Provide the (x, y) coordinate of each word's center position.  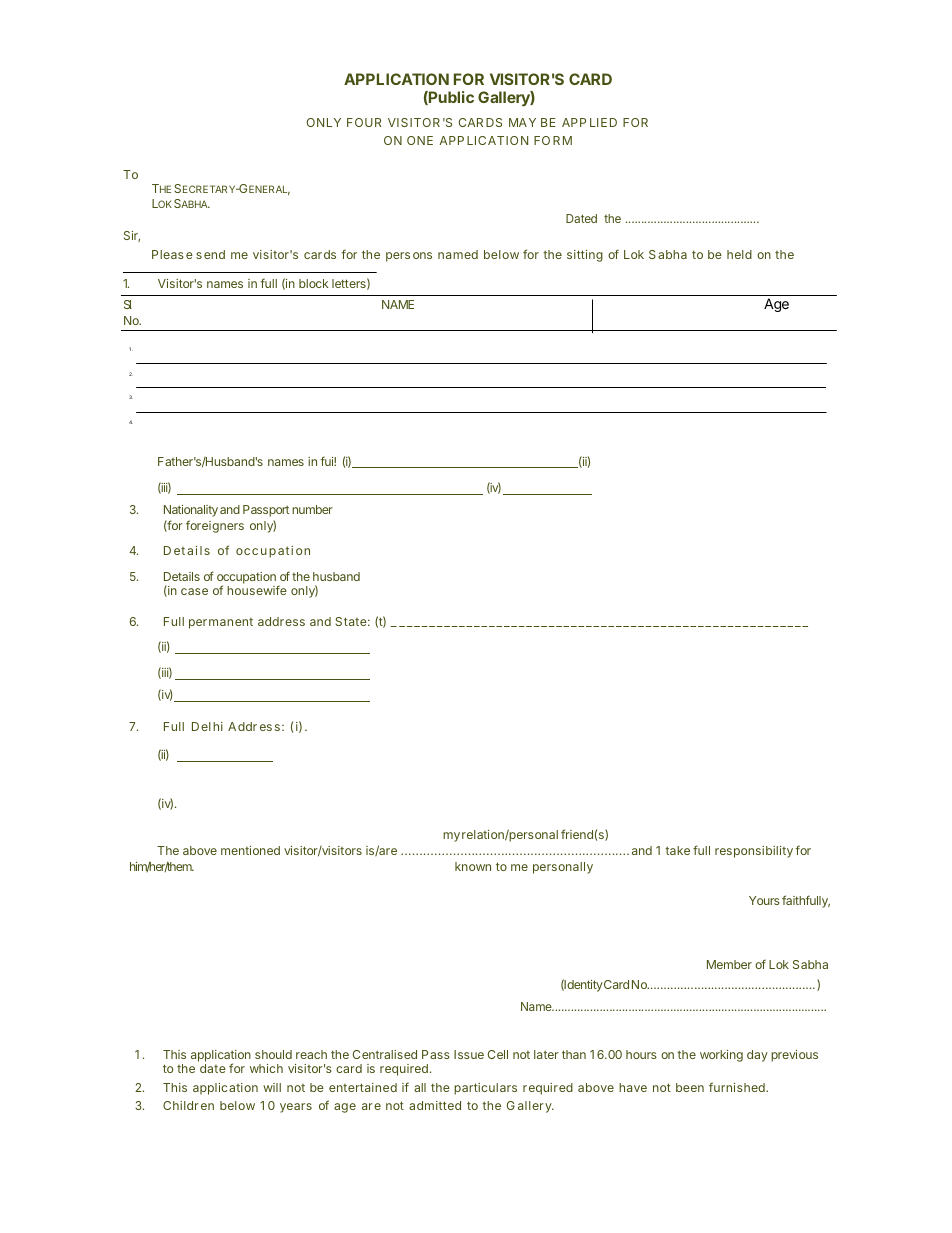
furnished (738, 1087)
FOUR (364, 122)
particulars (485, 1089)
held (739, 254)
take (677, 850)
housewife (257, 590)
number (312, 509)
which (266, 1068)
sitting (585, 256)
